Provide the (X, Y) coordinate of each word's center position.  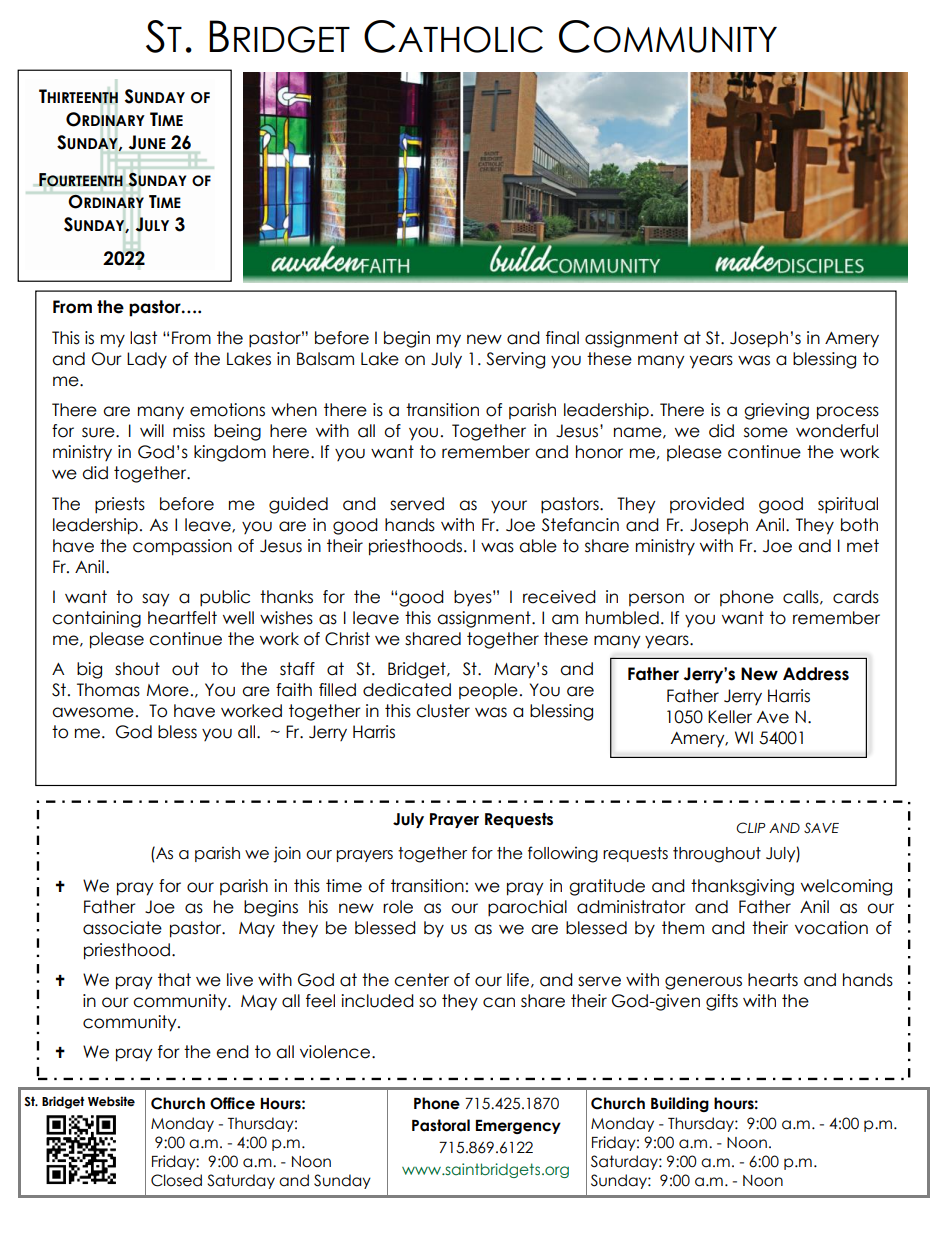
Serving (515, 360)
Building (680, 1104)
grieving (776, 411)
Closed (176, 1180)
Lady (147, 360)
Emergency (518, 1127)
